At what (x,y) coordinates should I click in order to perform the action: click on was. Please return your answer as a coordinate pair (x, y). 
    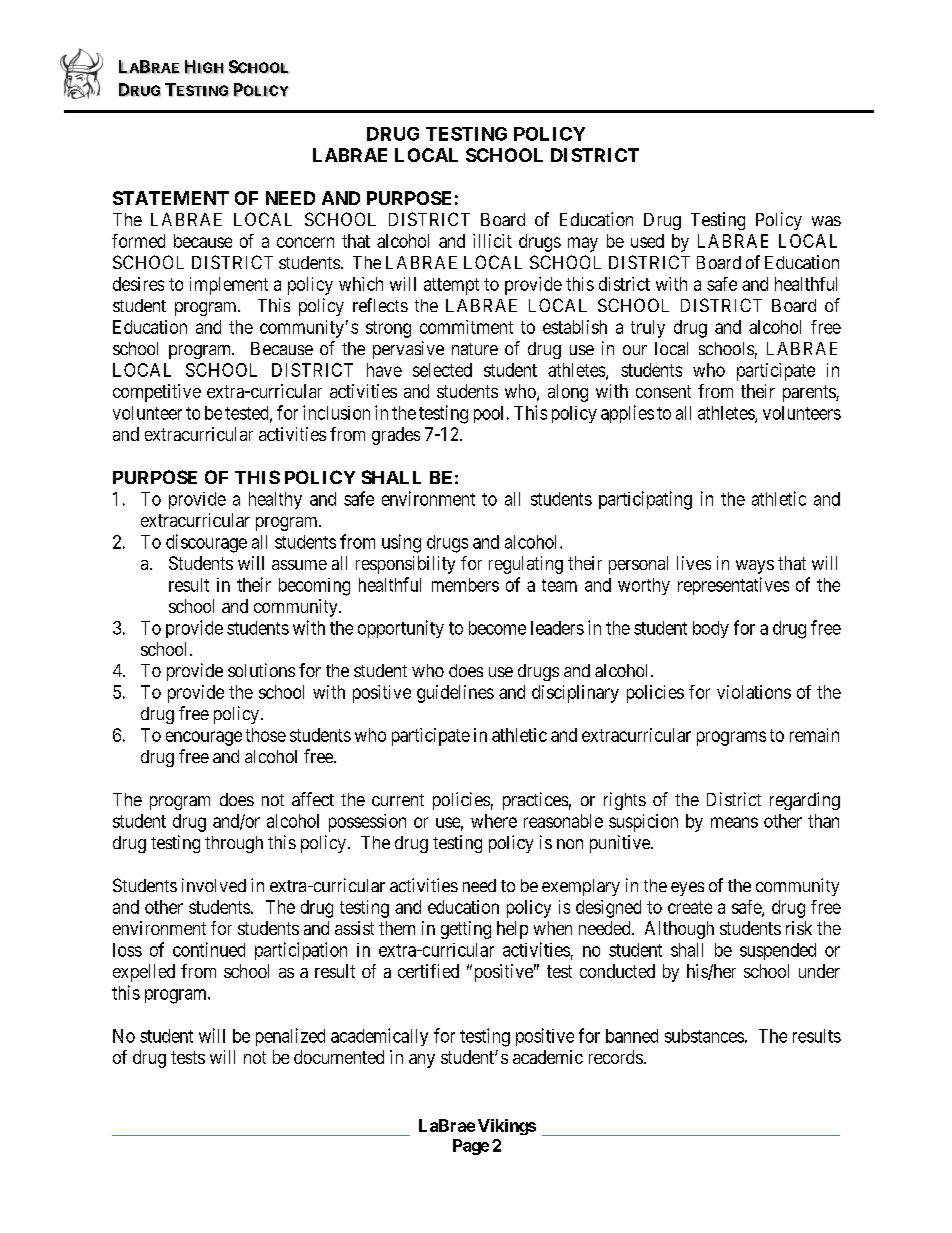
    Looking at the image, I should click on (826, 221).
